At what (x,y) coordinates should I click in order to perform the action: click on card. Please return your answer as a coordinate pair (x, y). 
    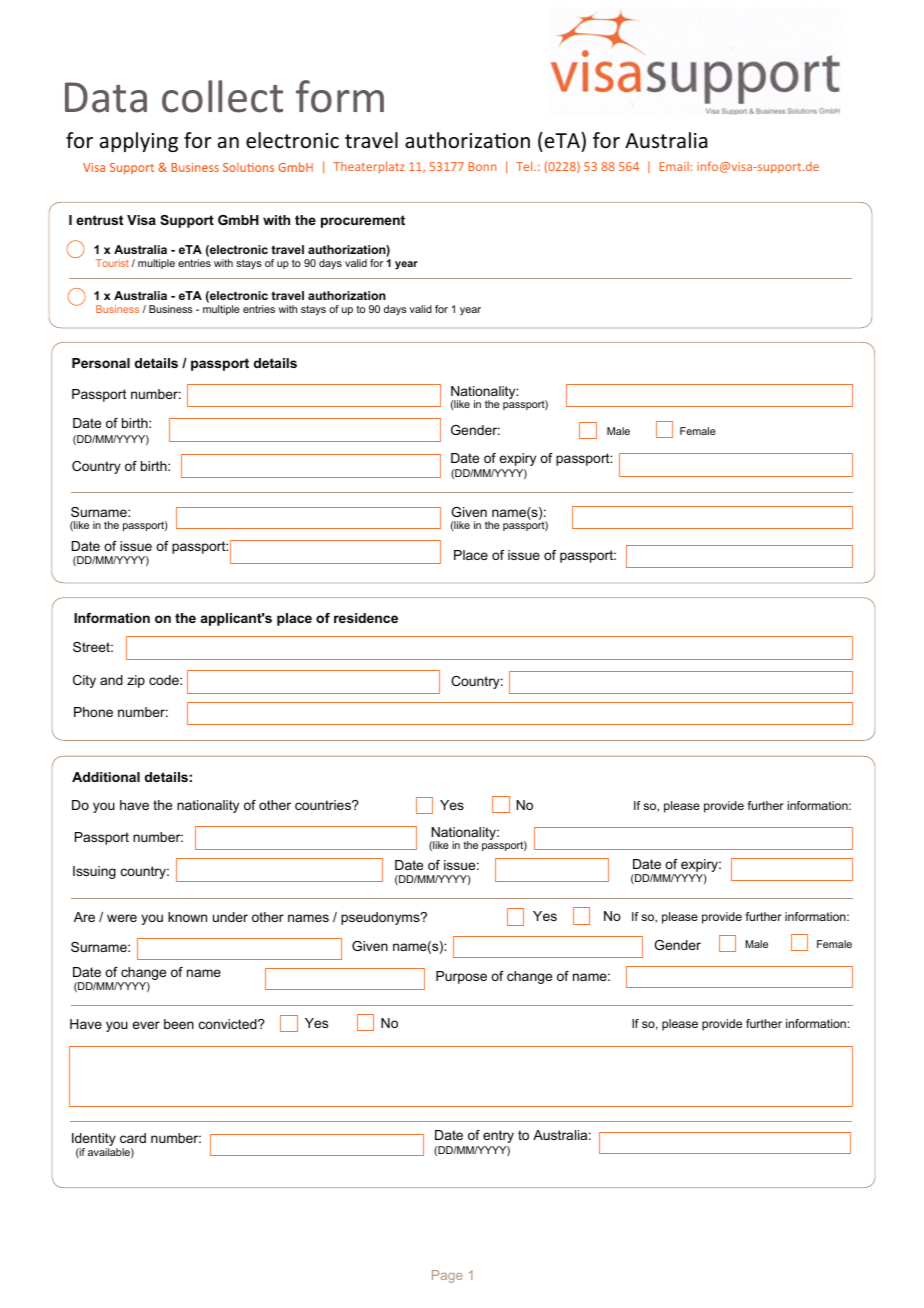
    Looking at the image, I should click on (133, 1138).
